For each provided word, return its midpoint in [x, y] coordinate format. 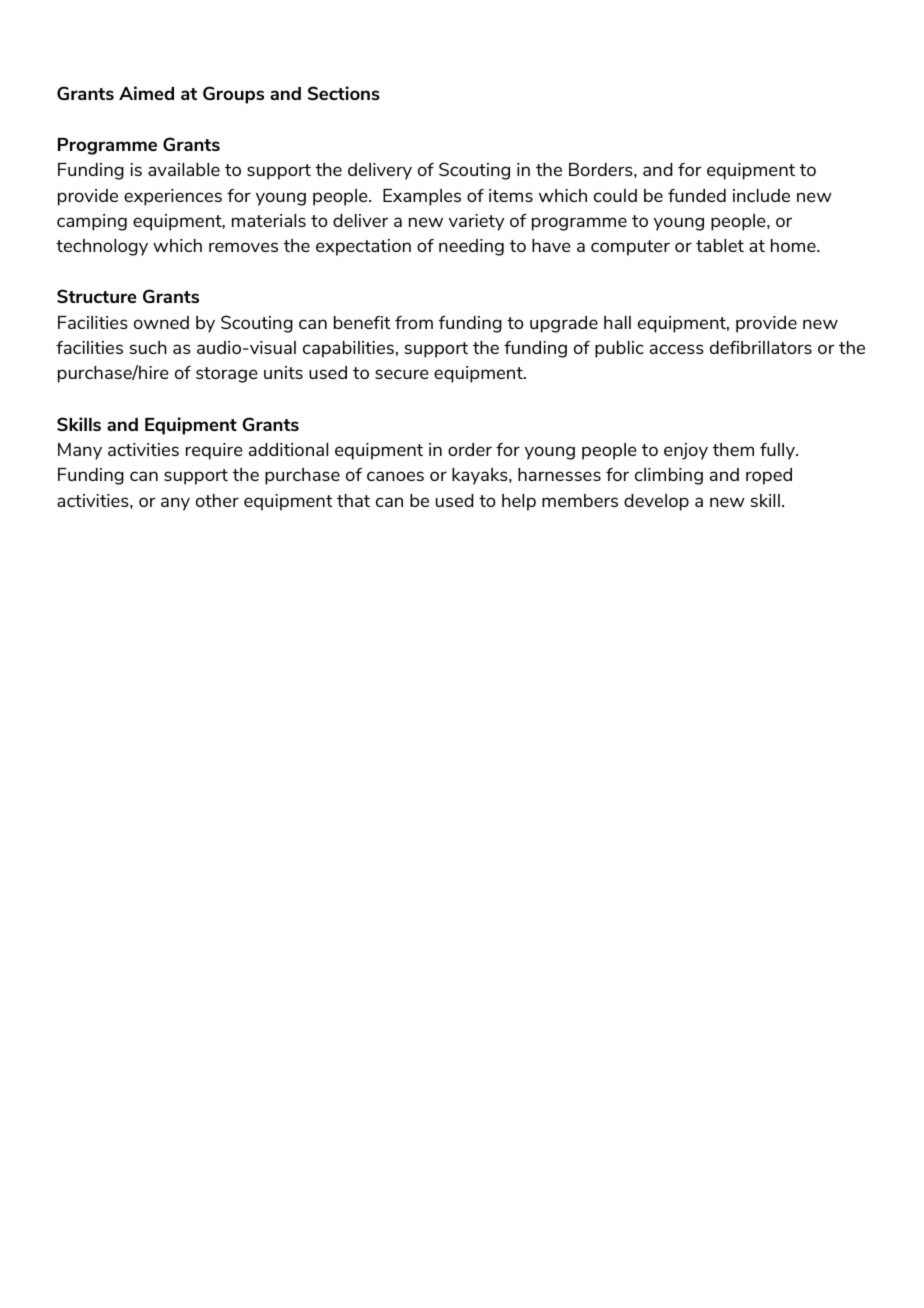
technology [102, 247]
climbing [669, 476]
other [217, 500]
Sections [344, 93]
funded [697, 195]
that [353, 500]
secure [401, 374]
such [148, 347]
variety [476, 222]
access [677, 349]
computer [630, 248]
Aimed [146, 93]
